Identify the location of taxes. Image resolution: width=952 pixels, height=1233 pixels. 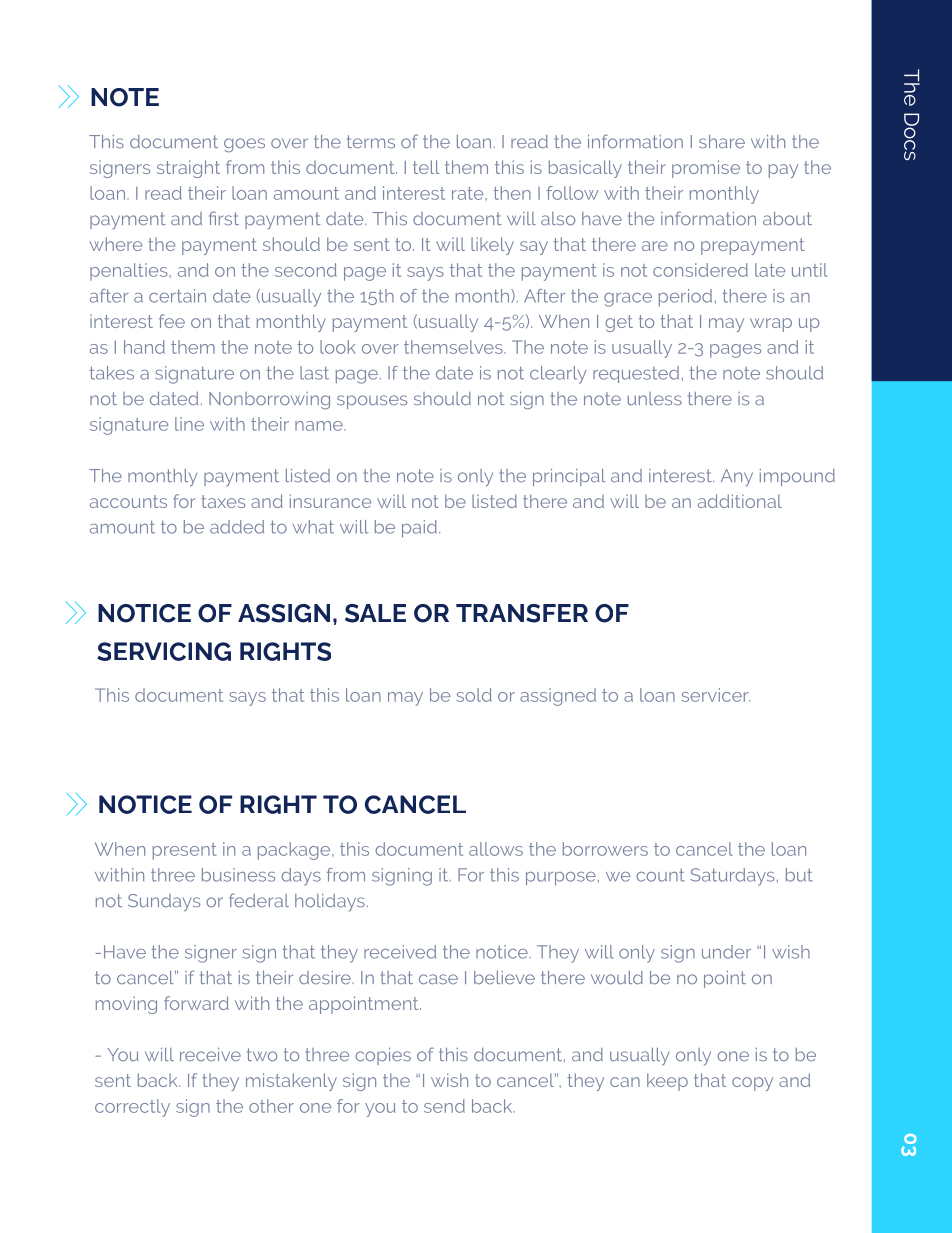
(223, 501).
